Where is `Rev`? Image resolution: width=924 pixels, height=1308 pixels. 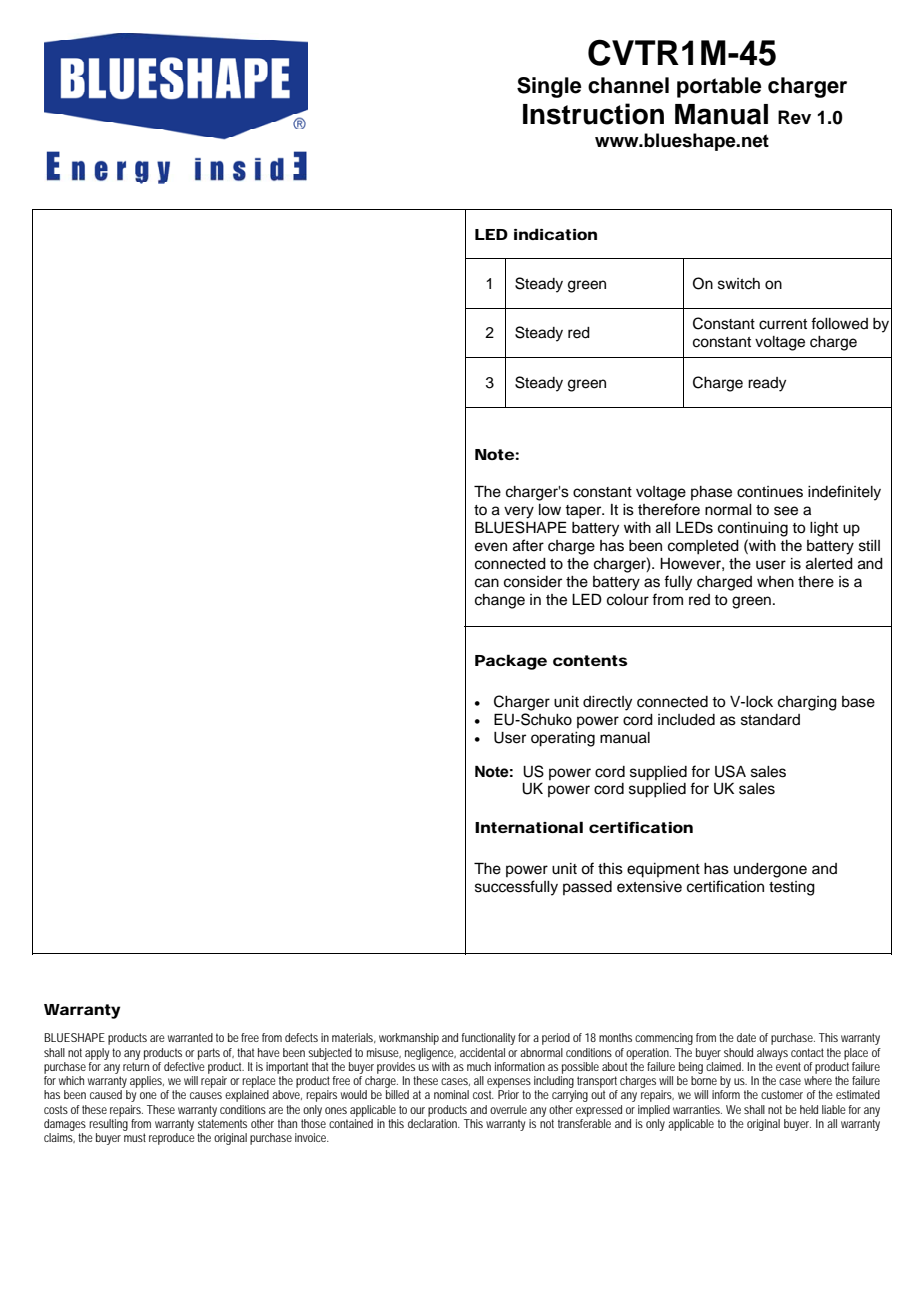 Rev is located at coordinates (794, 117).
